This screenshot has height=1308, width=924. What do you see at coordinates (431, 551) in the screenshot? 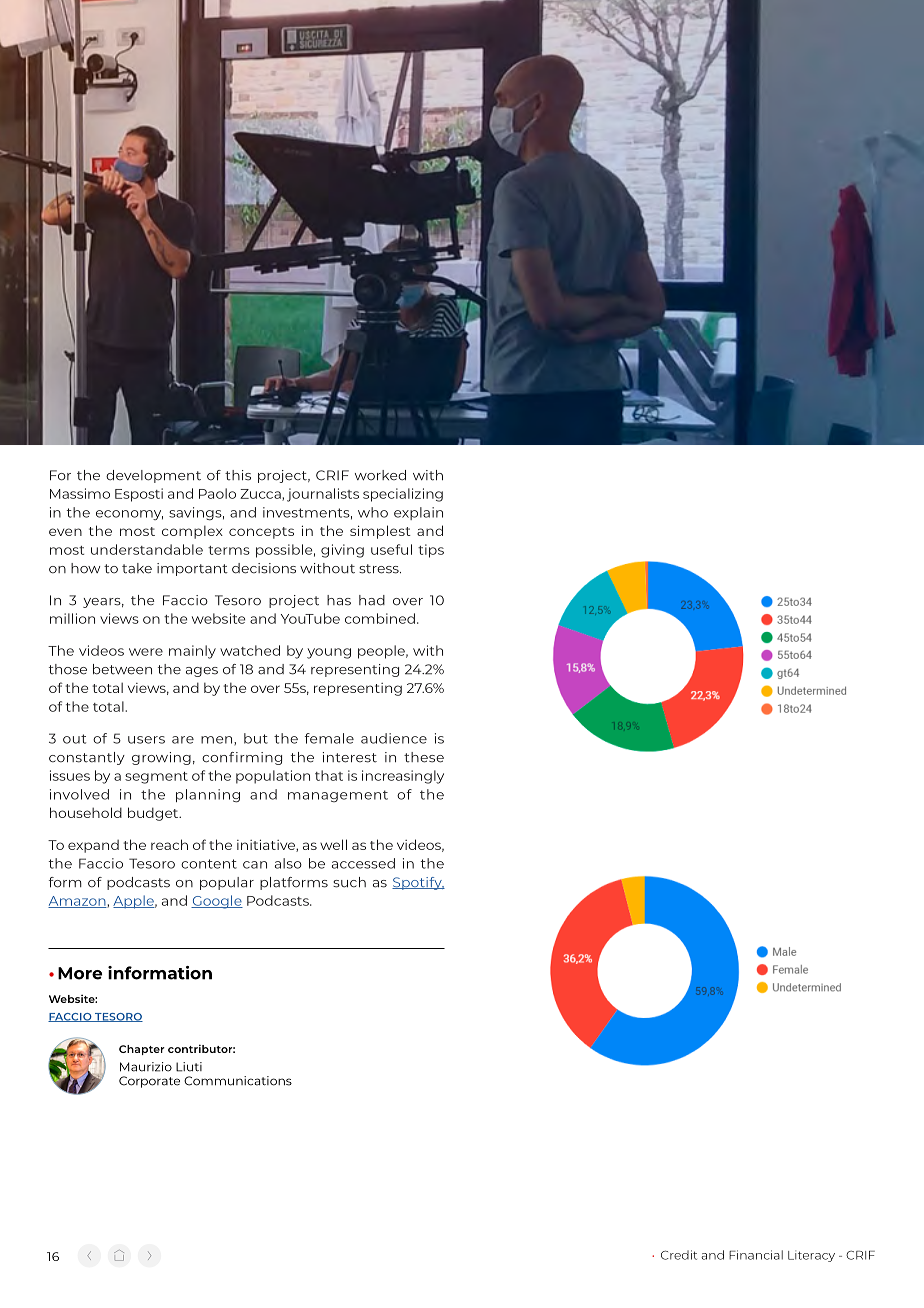
I see `tips` at bounding box center [431, 551].
